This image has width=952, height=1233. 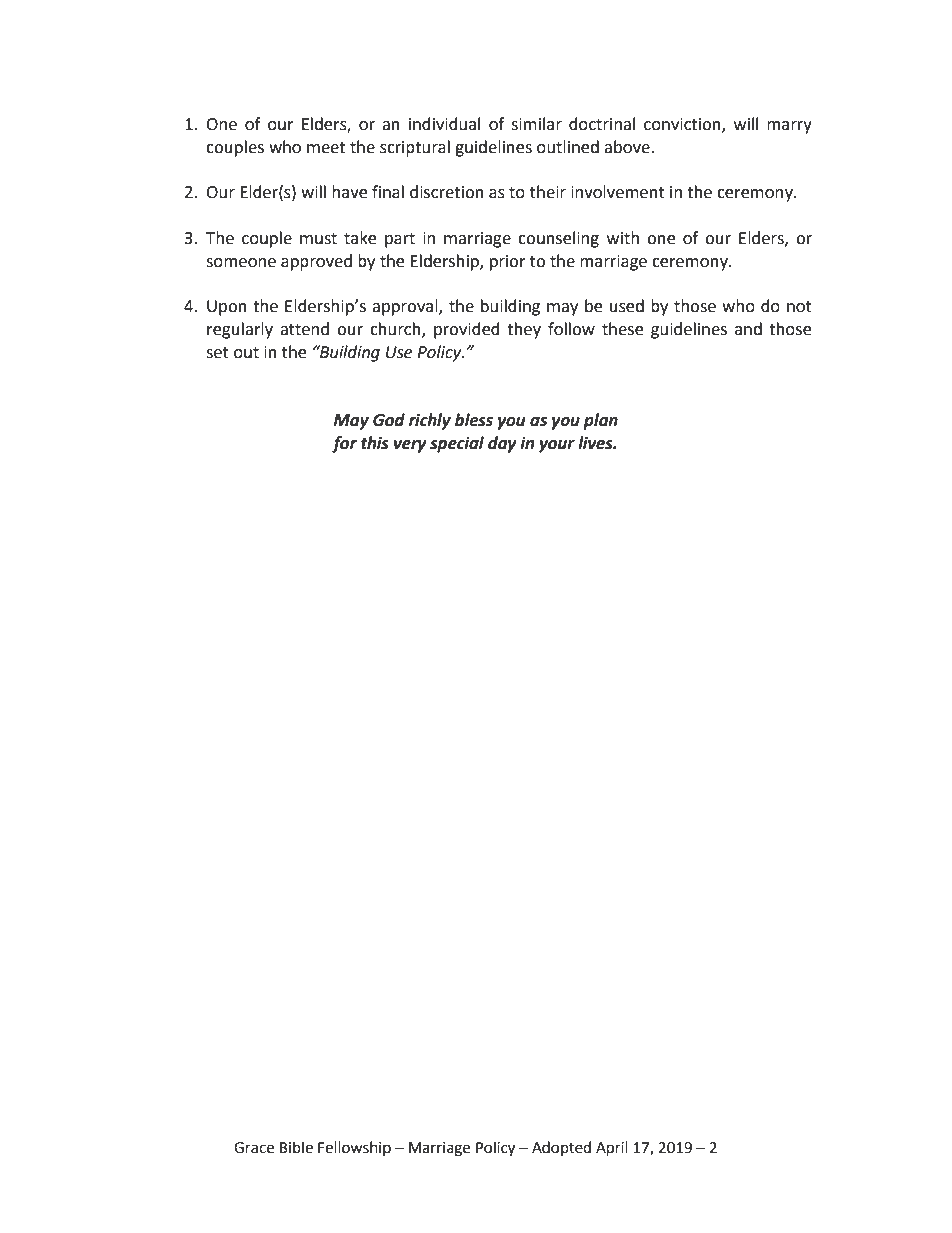 What do you see at coordinates (326, 148) in the image?
I see `meet` at bounding box center [326, 148].
